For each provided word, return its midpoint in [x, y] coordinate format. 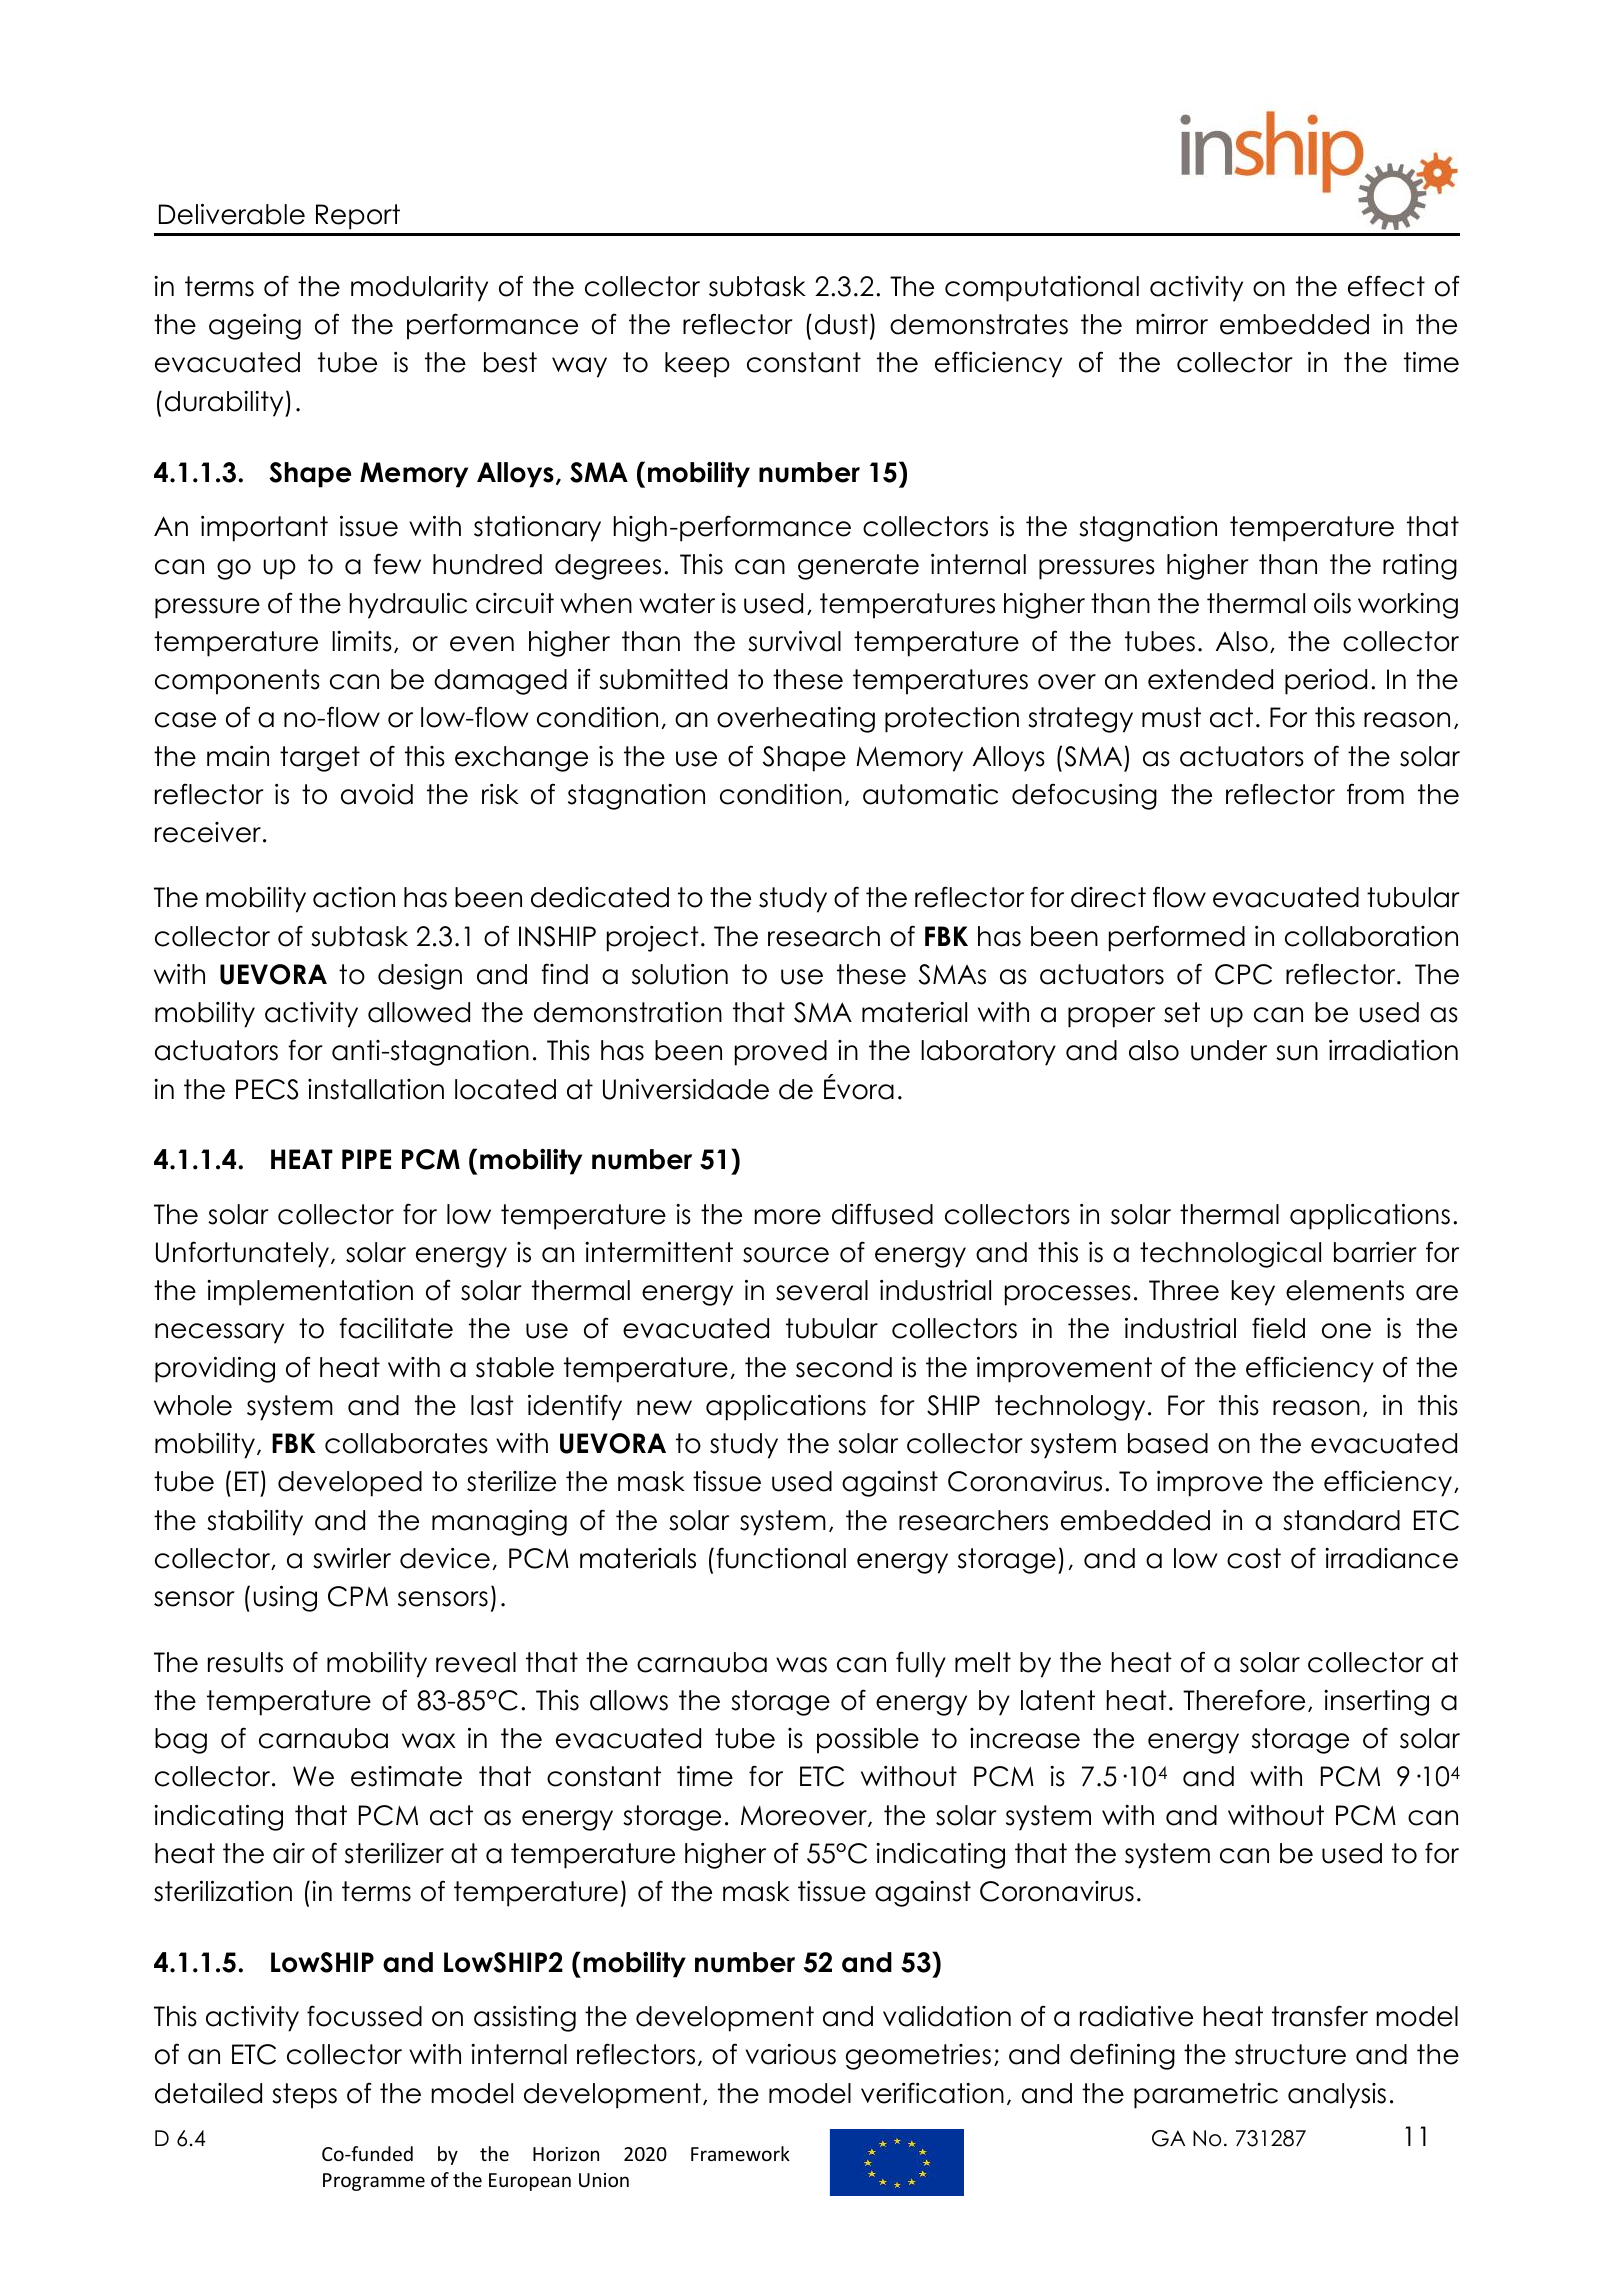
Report [358, 217]
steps [304, 2096]
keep [697, 365]
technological [1230, 1254]
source [786, 1255]
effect [1386, 286]
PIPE [366, 1159]
